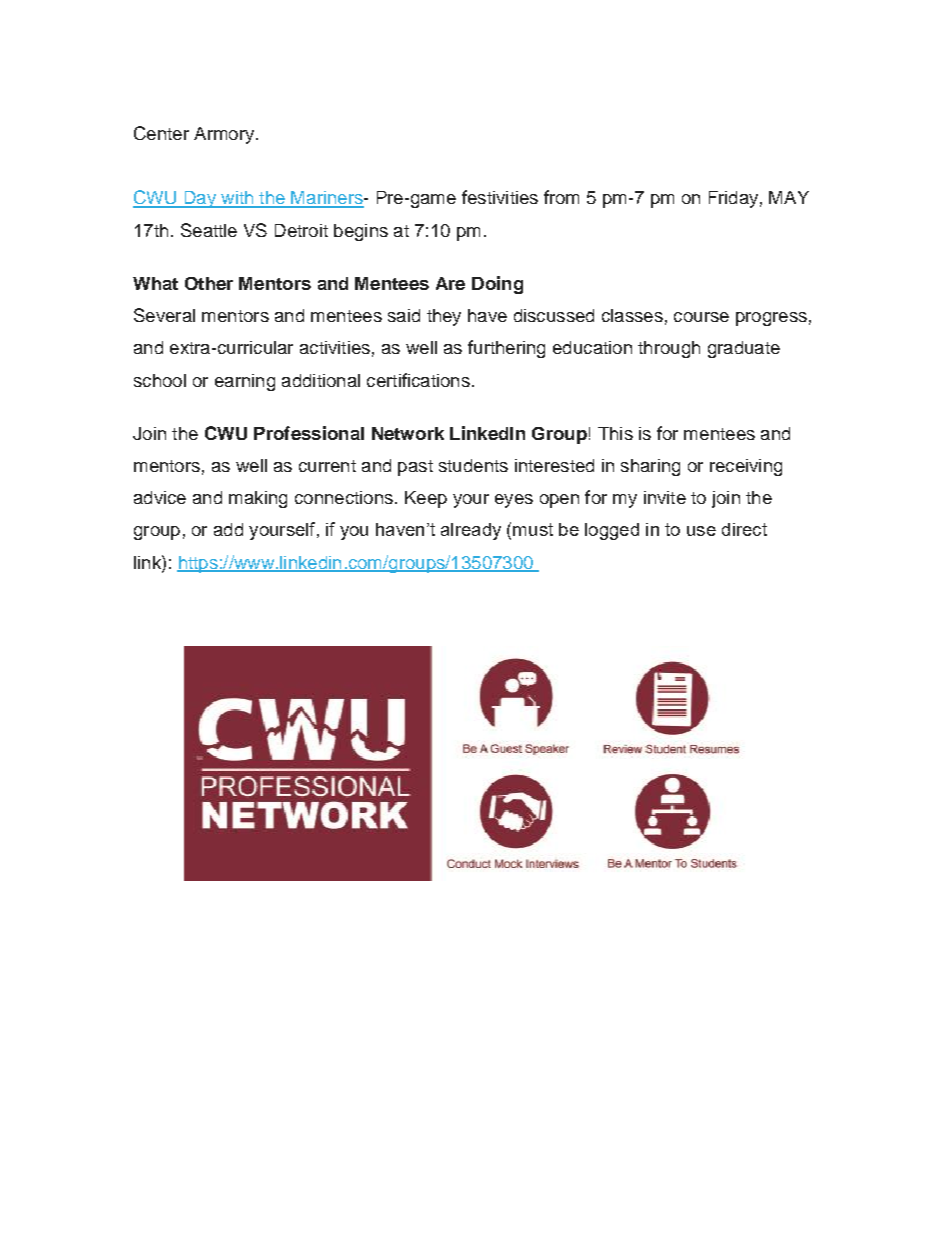 The image size is (952, 1233). I want to click on graduate, so click(744, 349).
